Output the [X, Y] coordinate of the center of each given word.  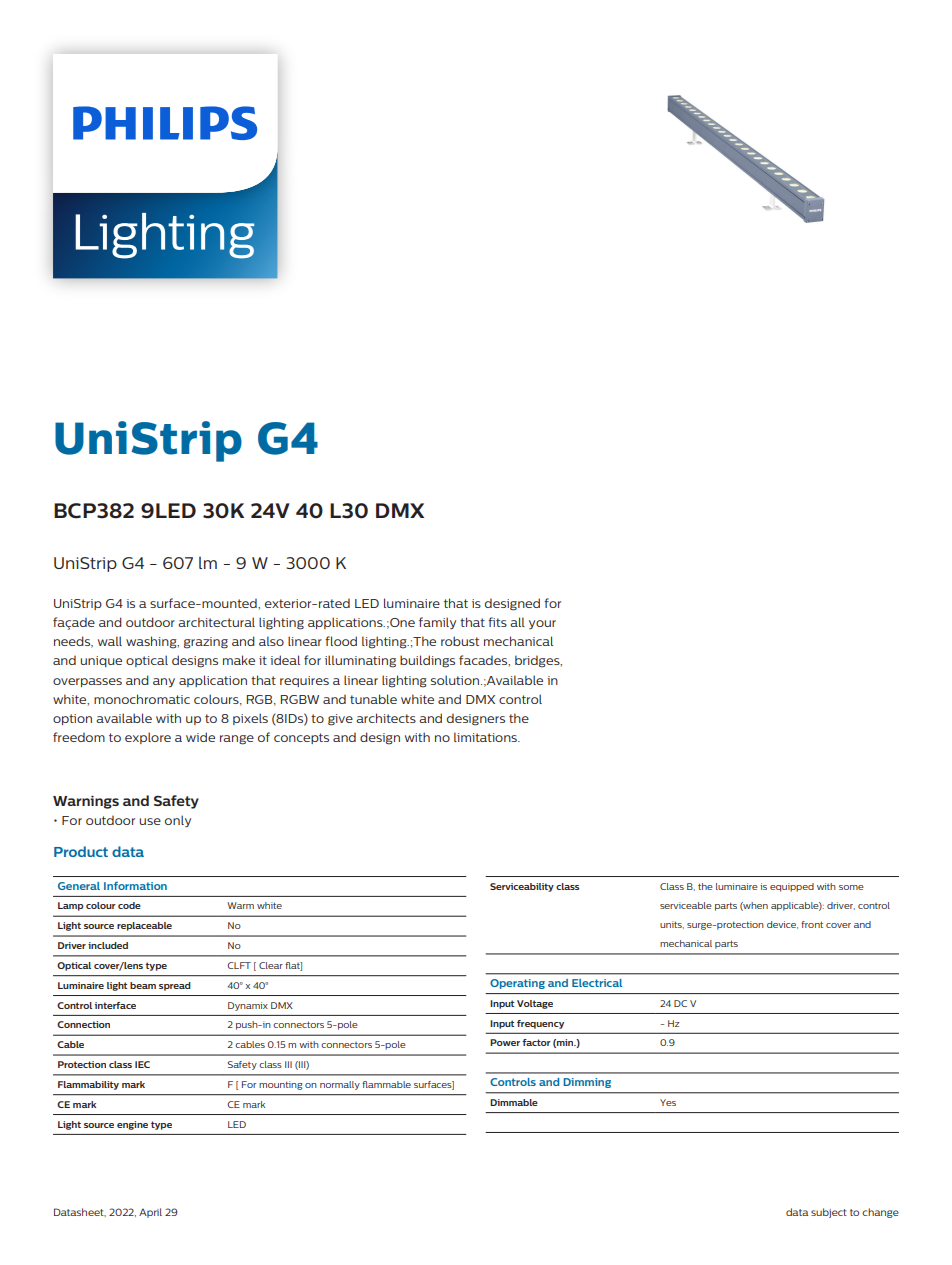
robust [460, 641]
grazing [206, 643]
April [150, 1213]
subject [829, 1213]
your [542, 624]
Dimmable [514, 1102]
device [782, 925]
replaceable [144, 926]
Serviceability [522, 887]
